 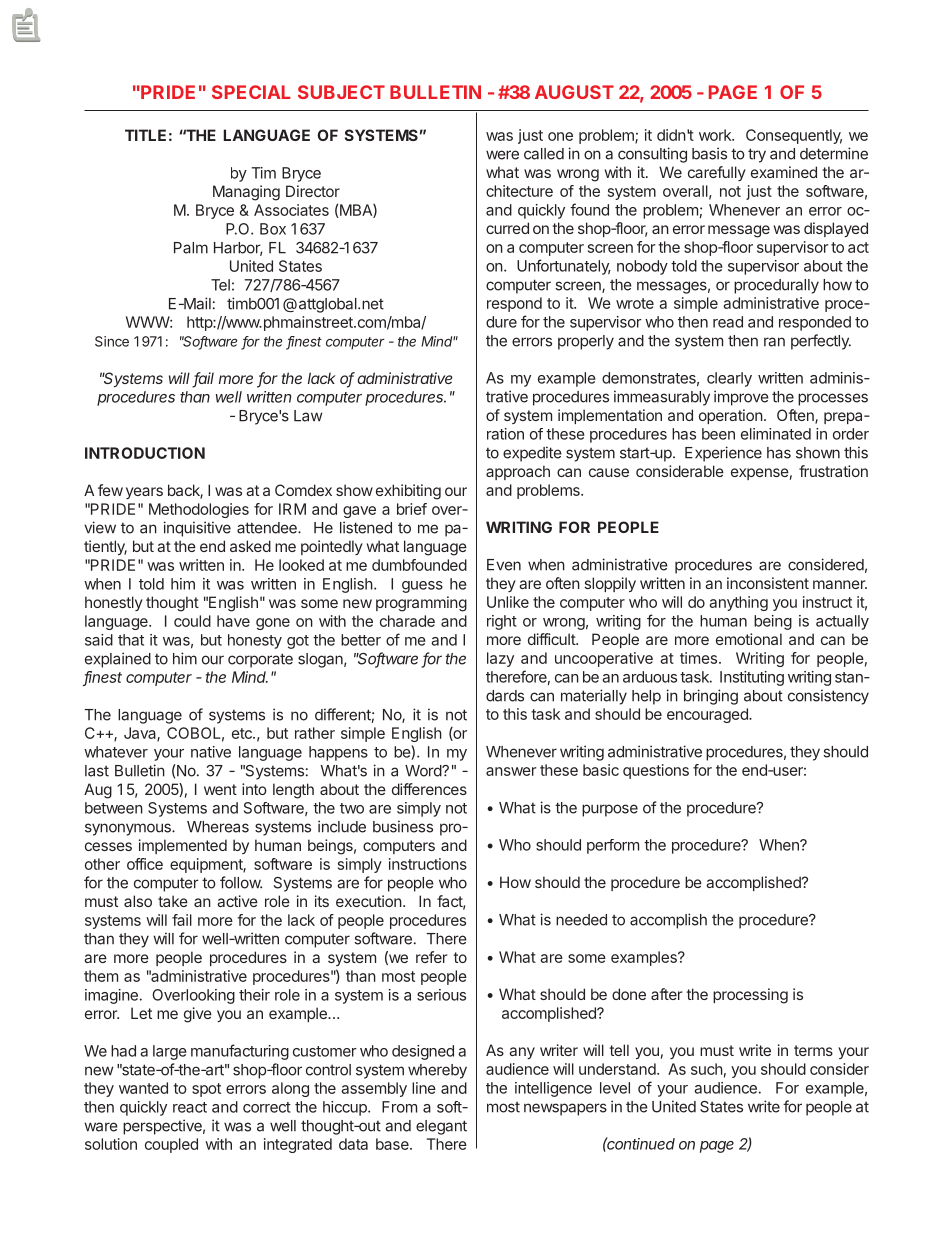 What do you see at coordinates (220, 789) in the document?
I see `went` at bounding box center [220, 789].
